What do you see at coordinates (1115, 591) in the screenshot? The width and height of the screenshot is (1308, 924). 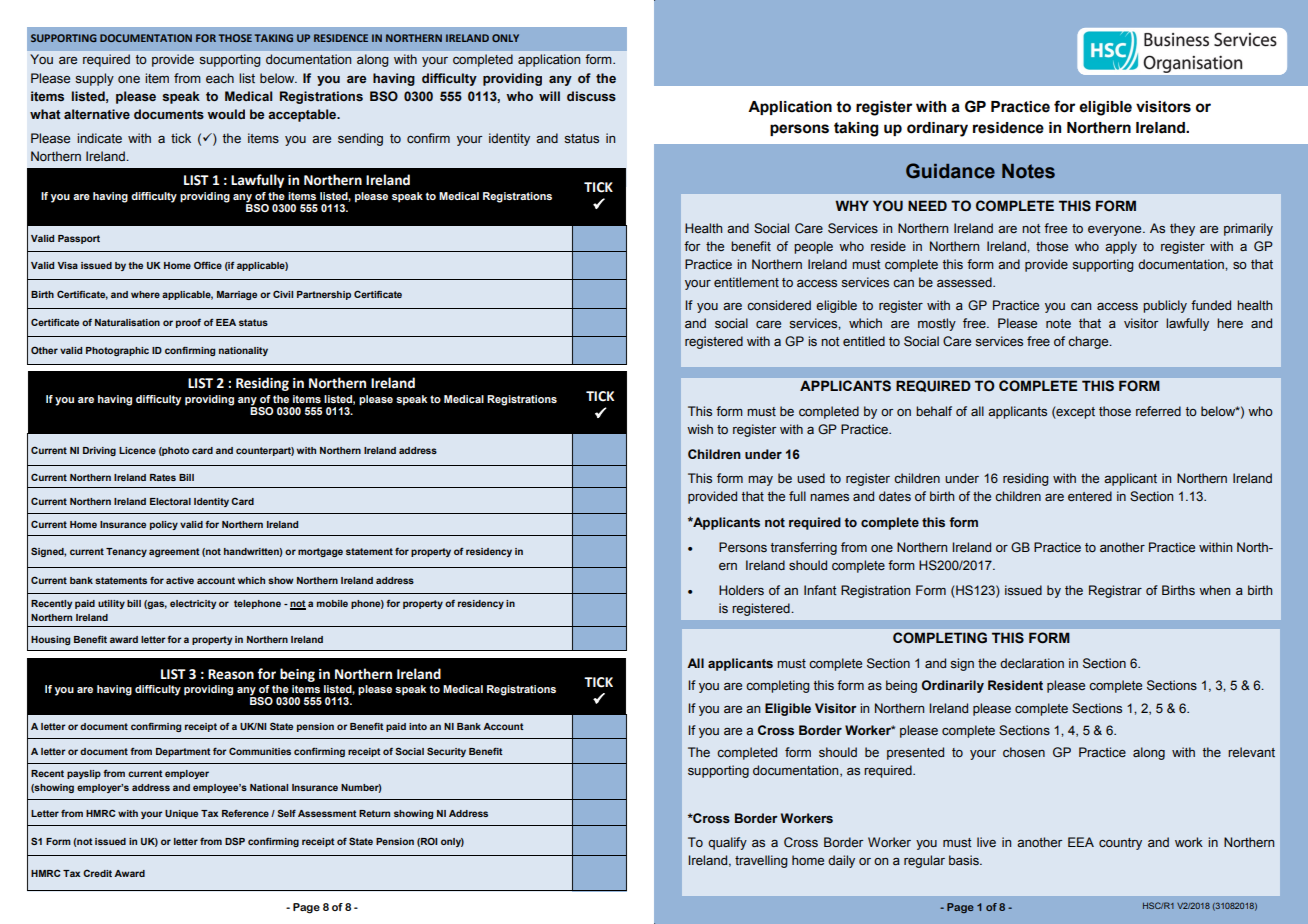 I see `Registrar` at bounding box center [1115, 591].
